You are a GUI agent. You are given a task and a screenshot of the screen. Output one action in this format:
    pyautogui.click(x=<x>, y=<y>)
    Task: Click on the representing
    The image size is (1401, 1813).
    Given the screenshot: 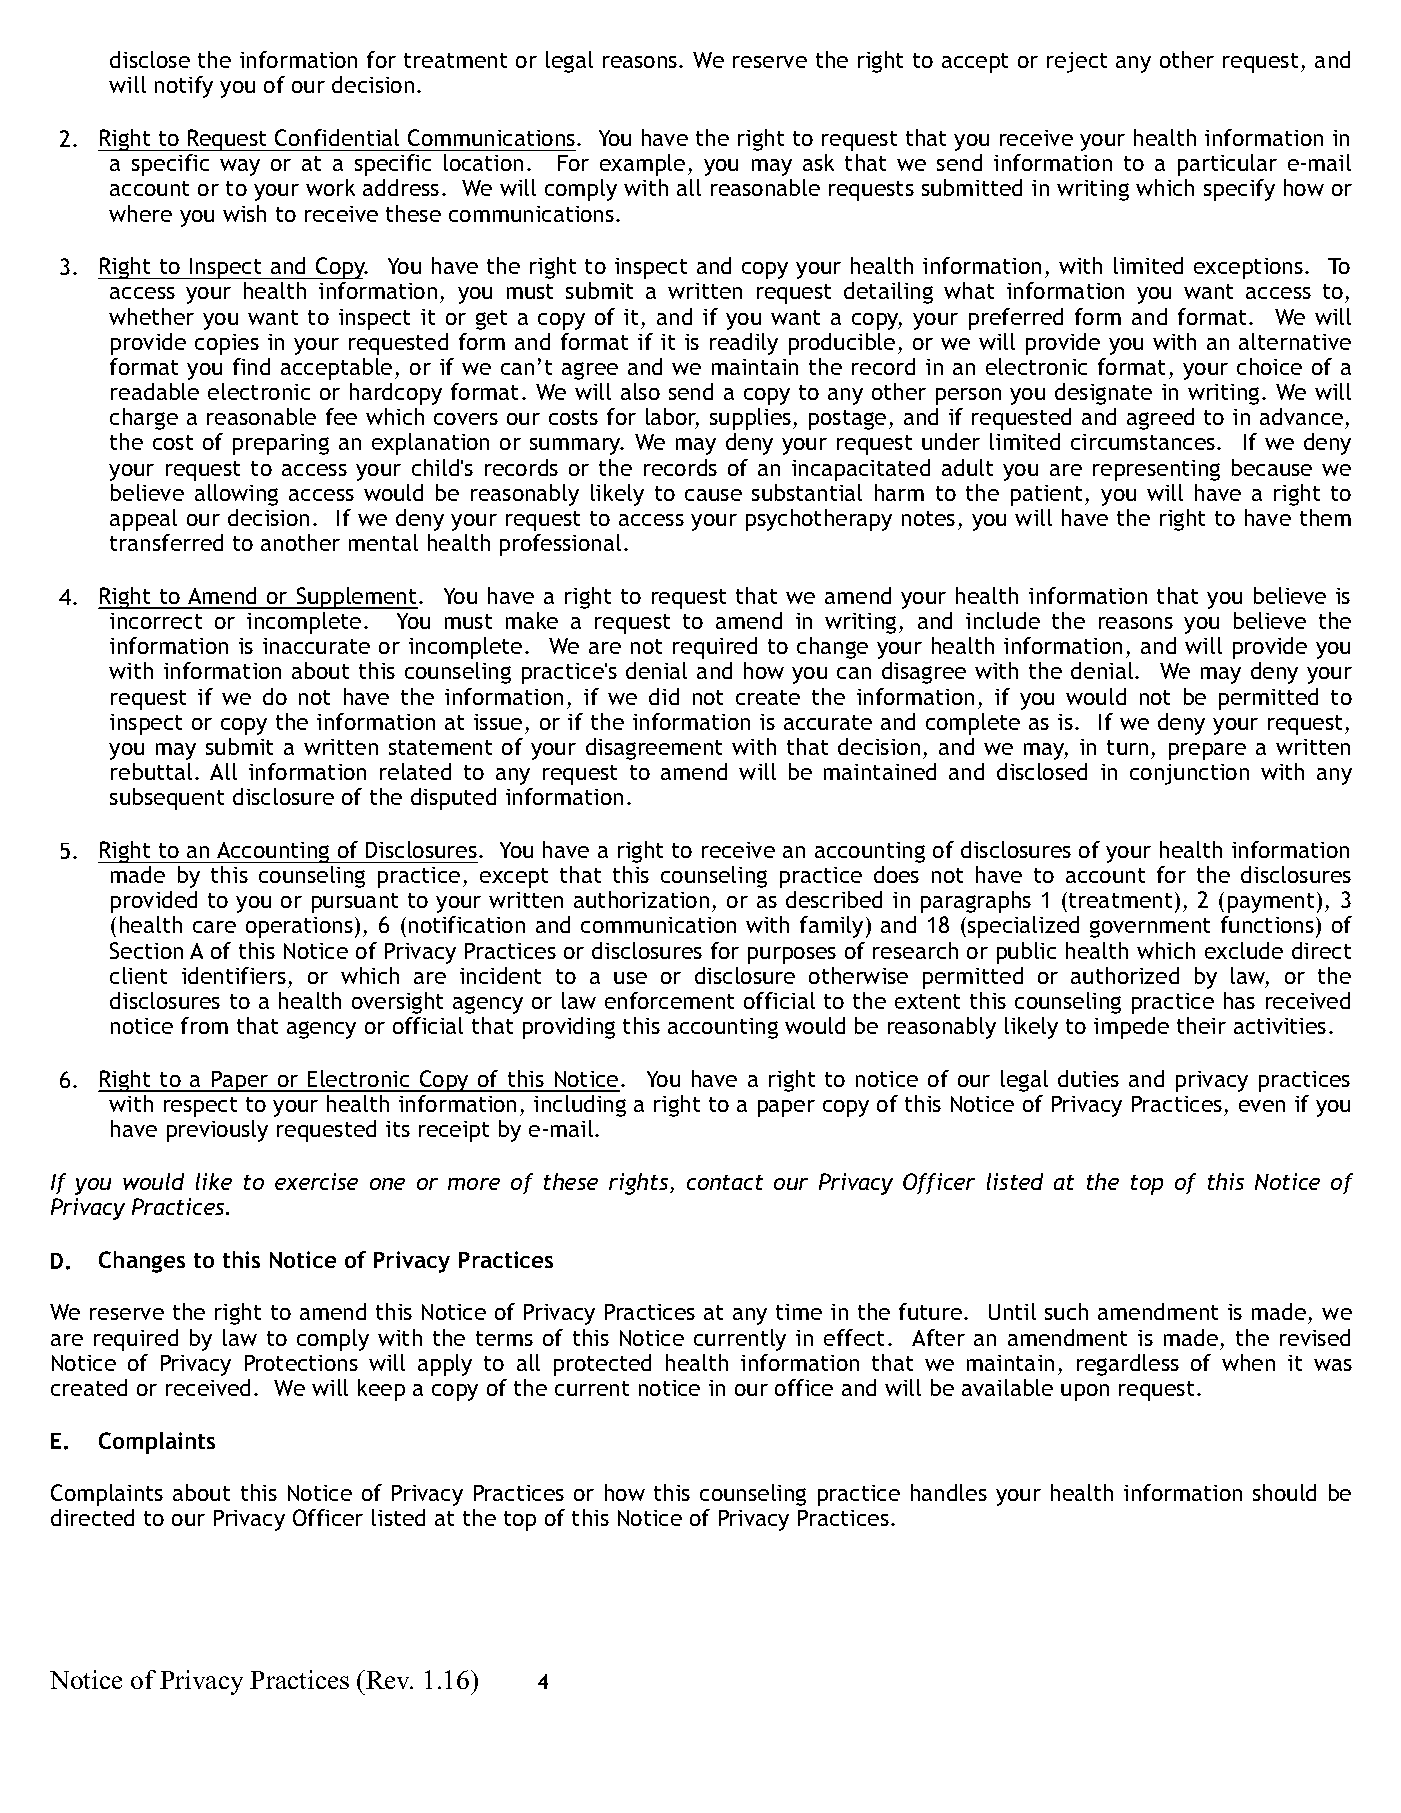 What is the action you would take?
    pyautogui.click(x=1156, y=470)
